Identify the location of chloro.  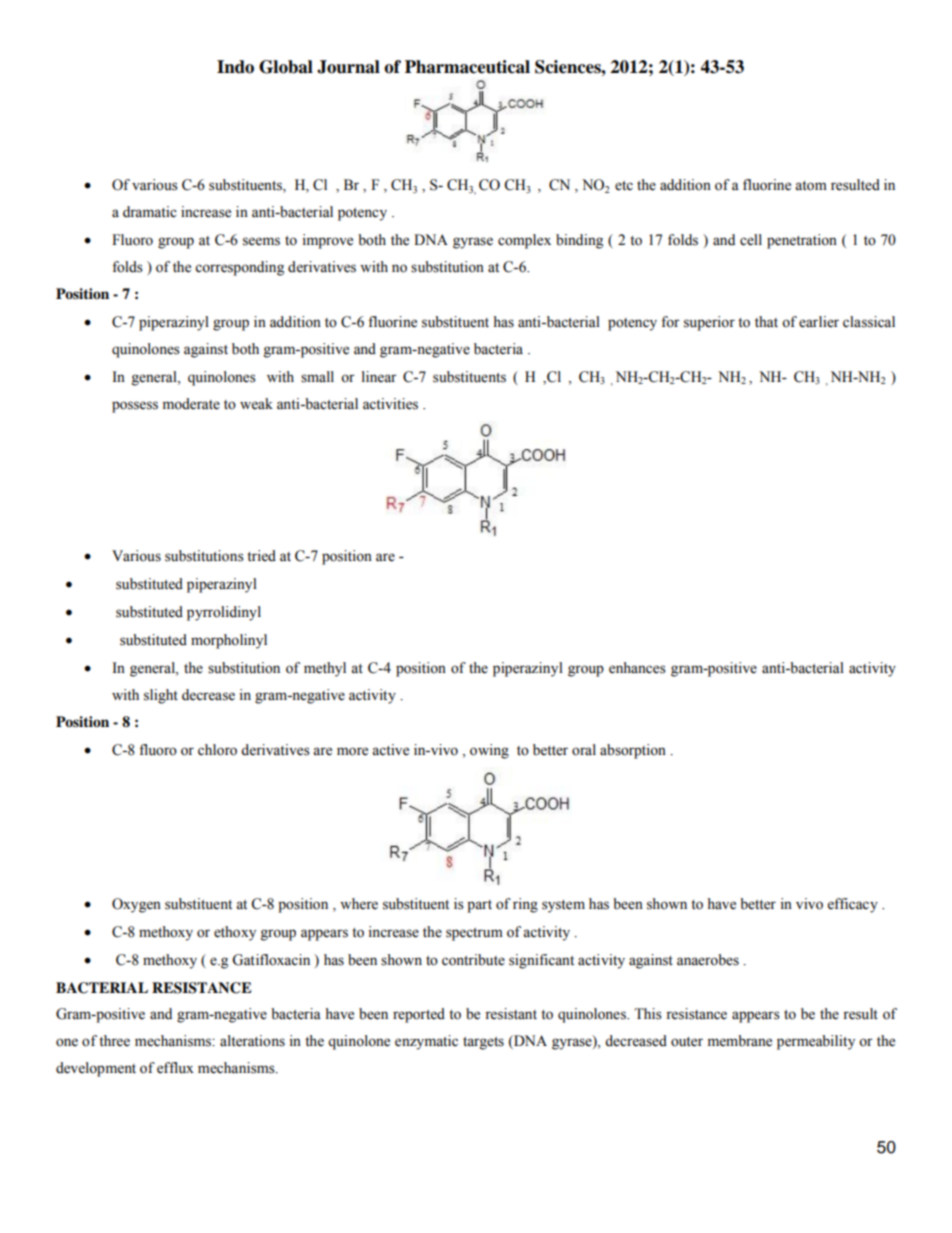
(217, 750).
